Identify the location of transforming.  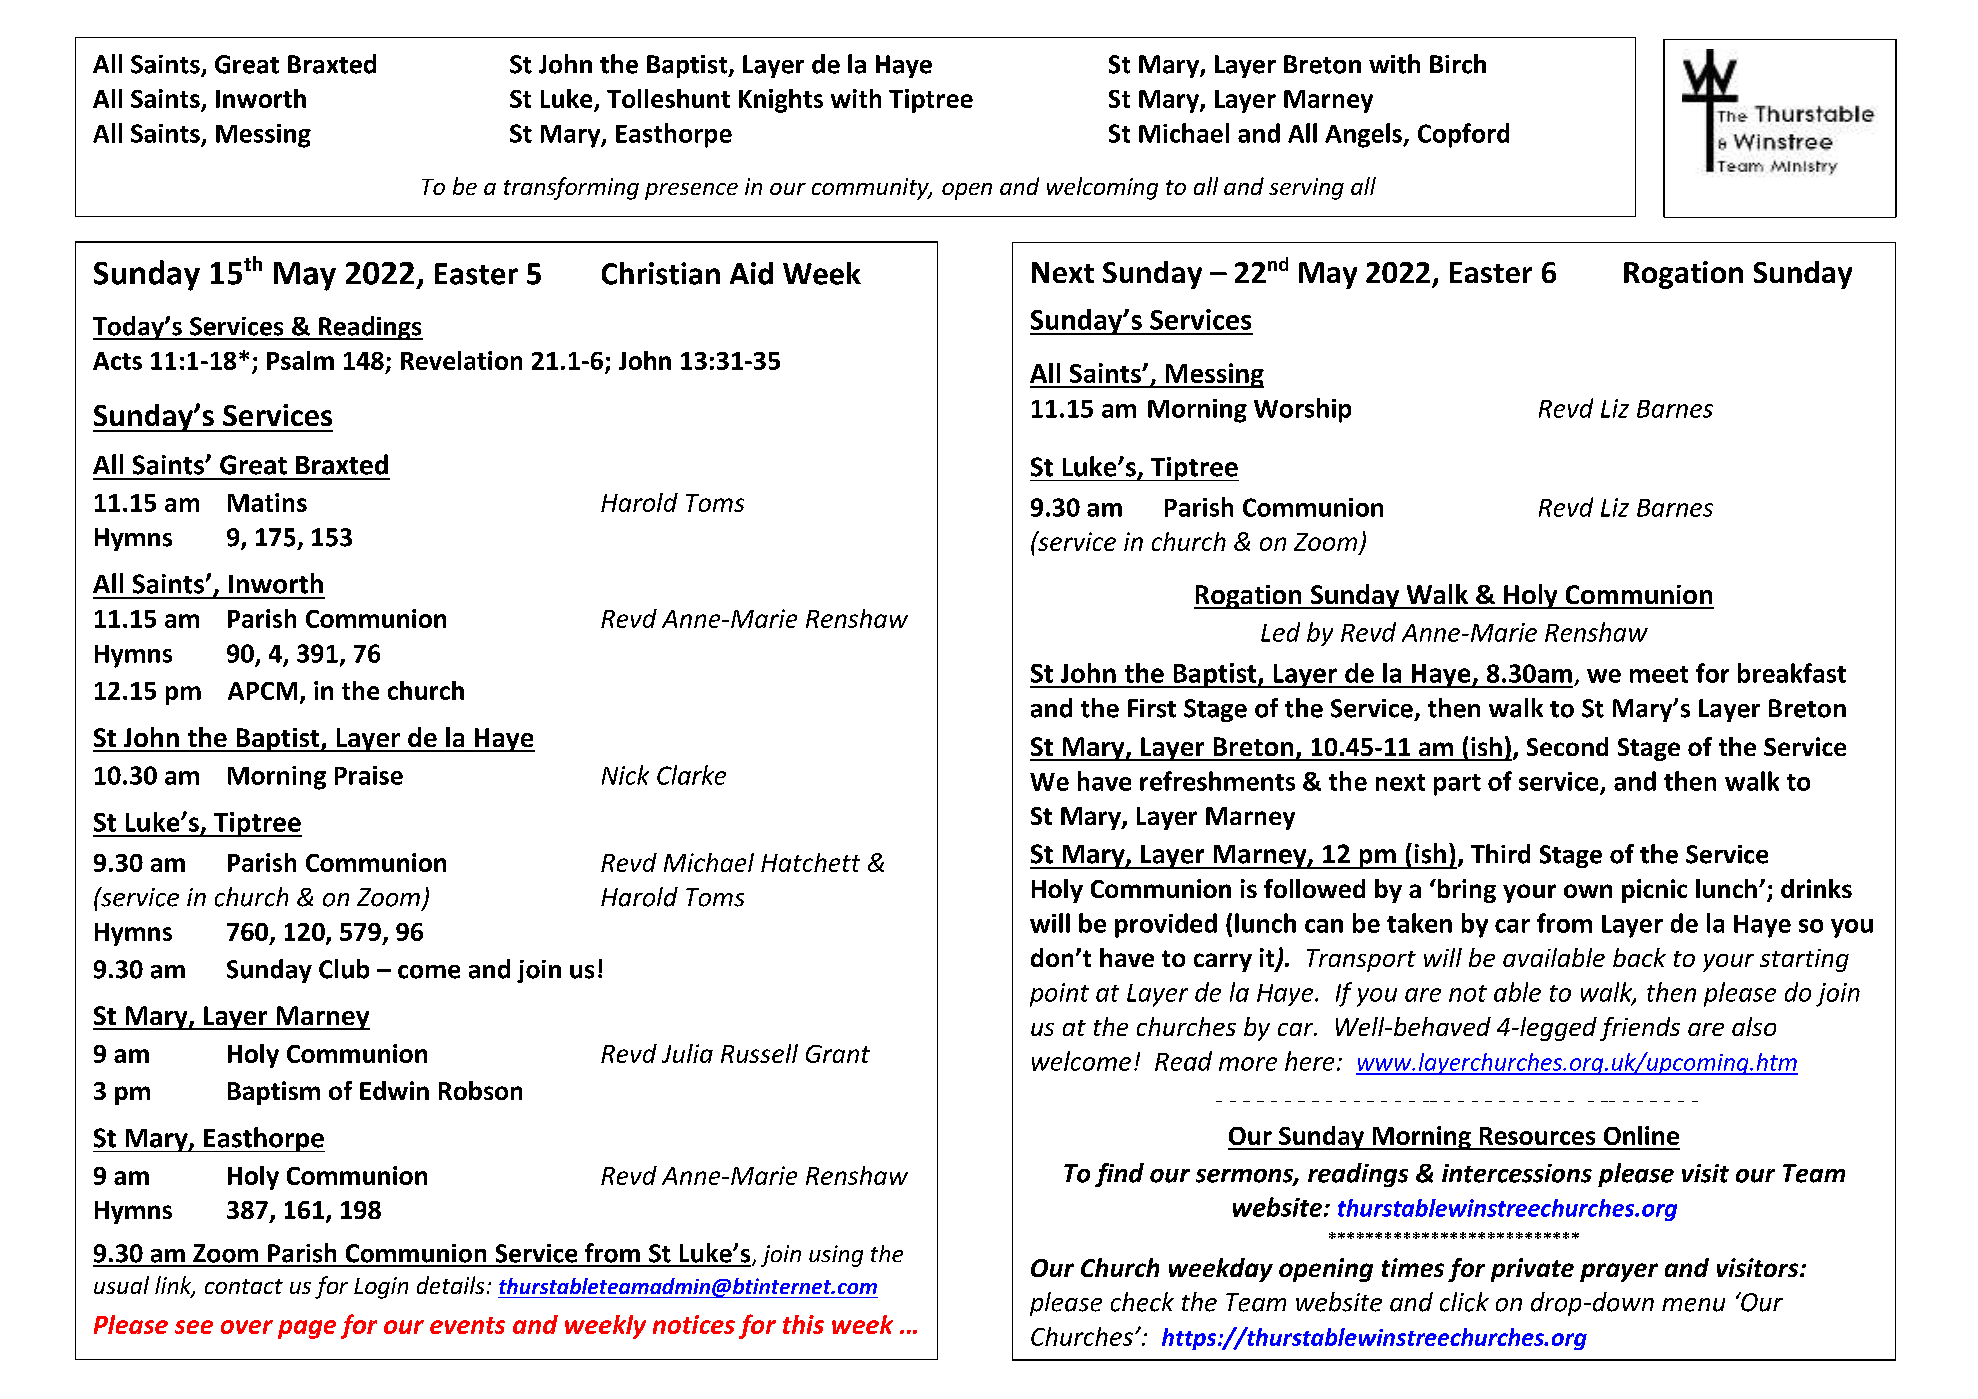
(571, 188).
